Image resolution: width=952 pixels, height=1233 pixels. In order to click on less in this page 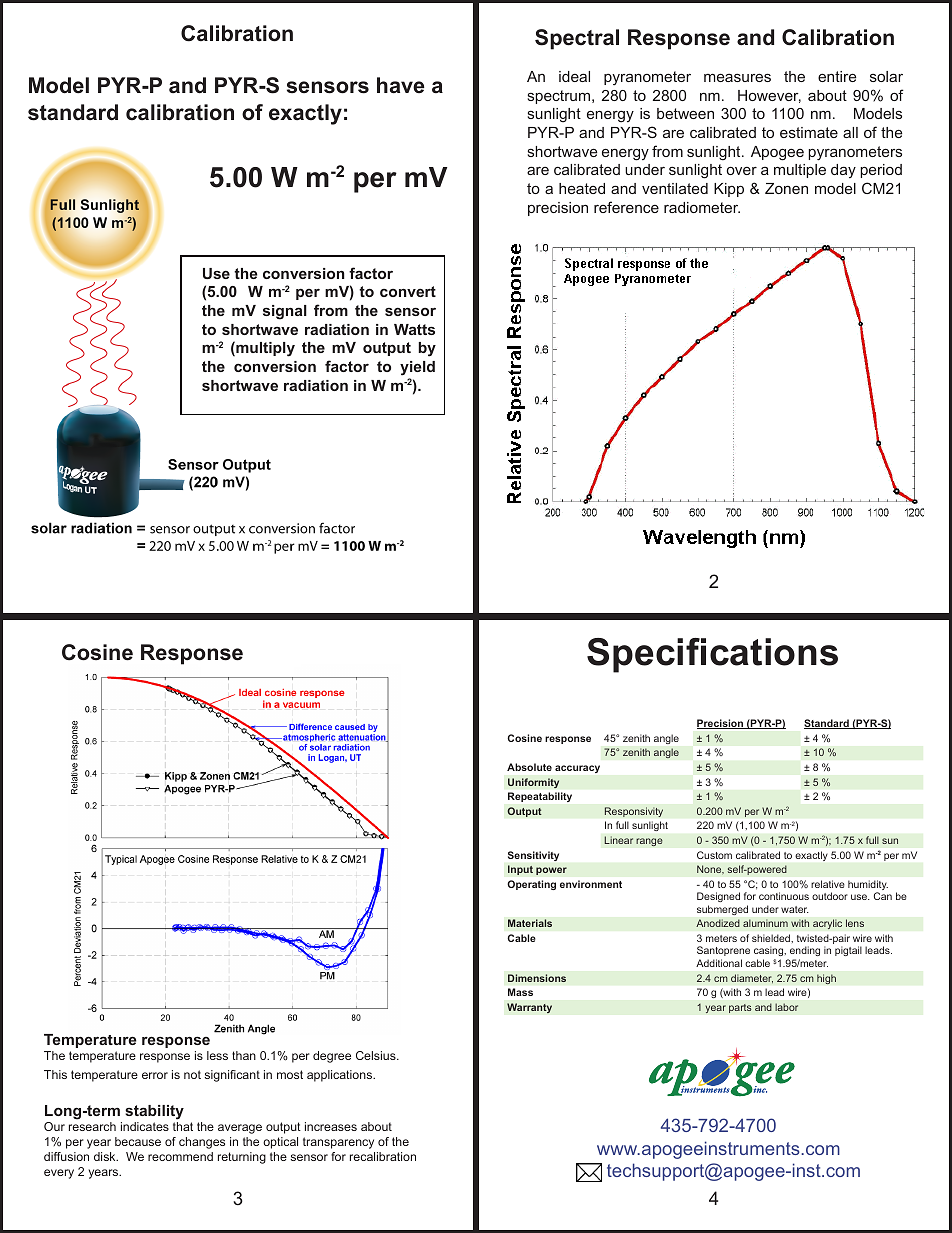, I will do `click(217, 1055)`.
